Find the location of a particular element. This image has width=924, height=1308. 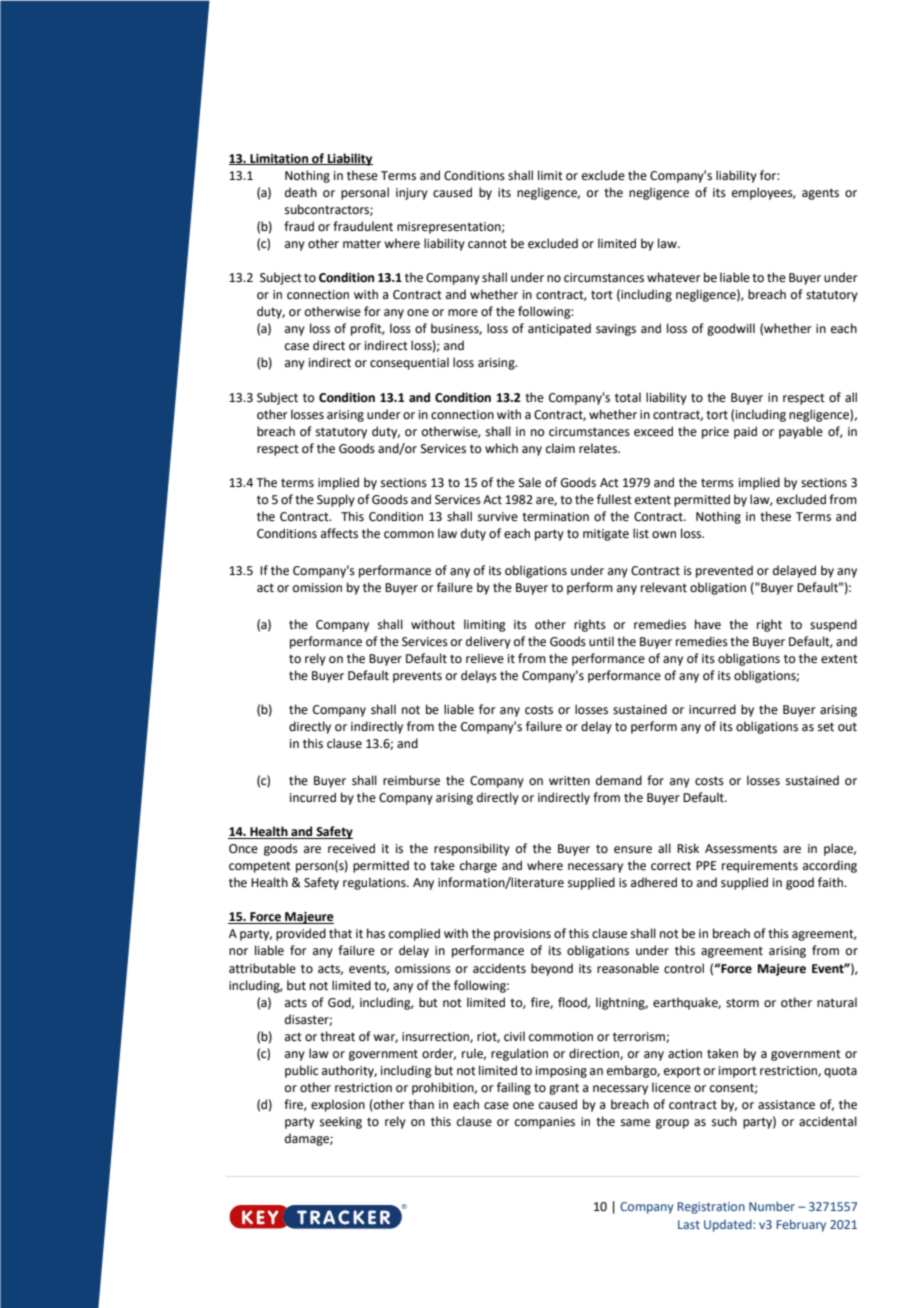

cannot is located at coordinates (487, 244).
